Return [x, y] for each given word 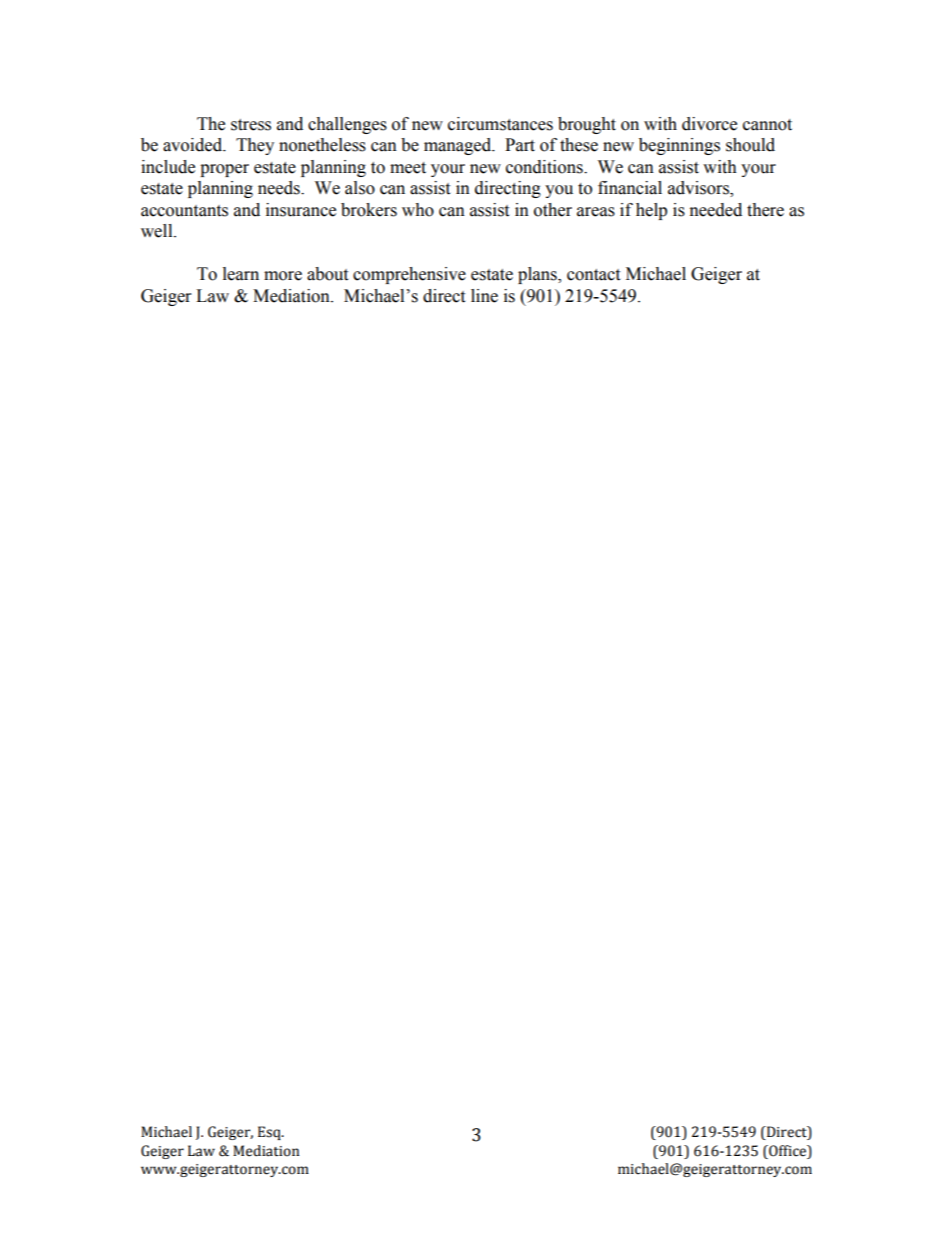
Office [788, 1151]
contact [593, 275]
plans [538, 275]
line [484, 296]
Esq [270, 1133]
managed [459, 146]
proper [224, 170]
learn [241, 274]
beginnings [679, 146]
